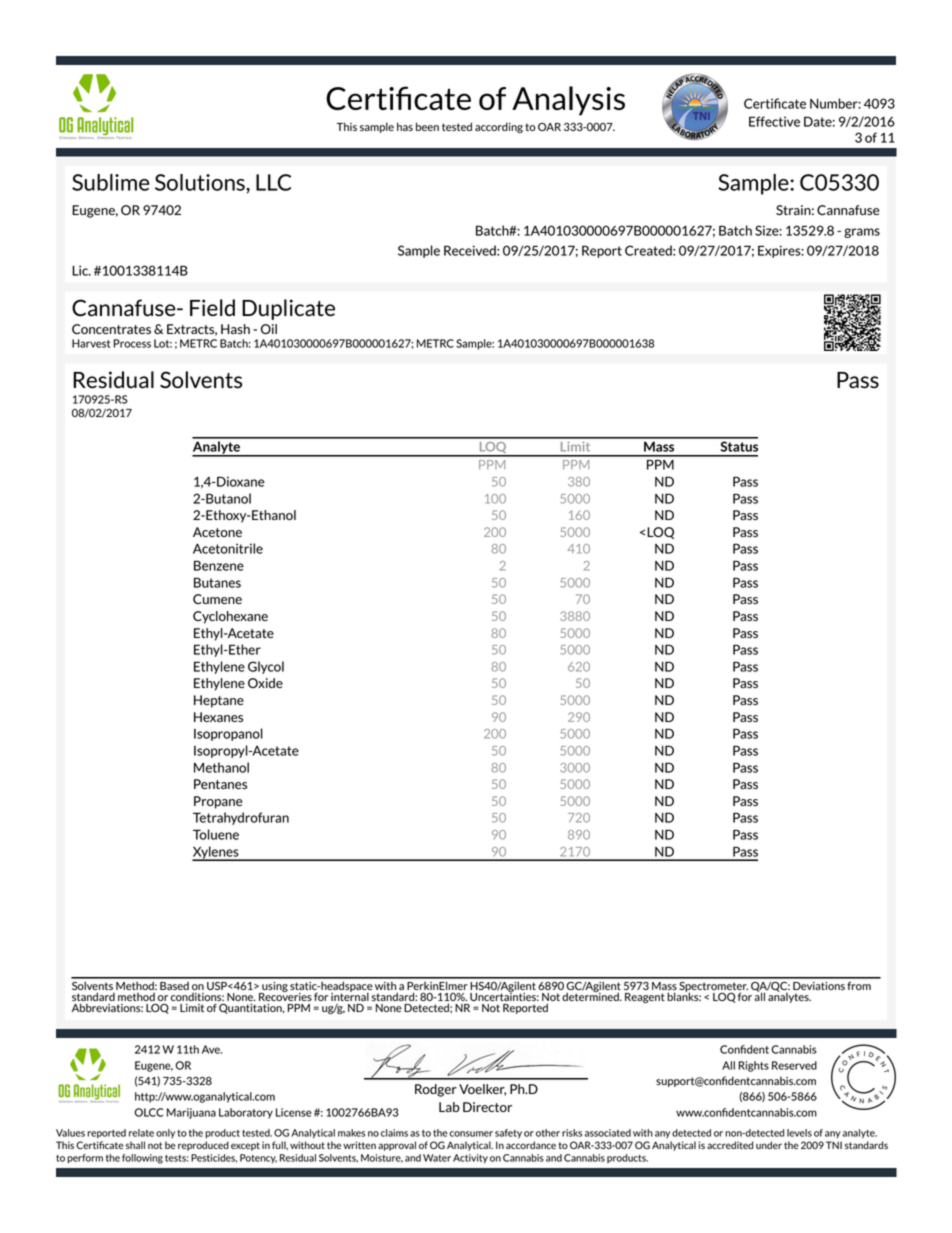 Image resolution: width=952 pixels, height=1233 pixels. Describe the element at coordinates (265, 683) in the page. I see `Oxide` at that location.
